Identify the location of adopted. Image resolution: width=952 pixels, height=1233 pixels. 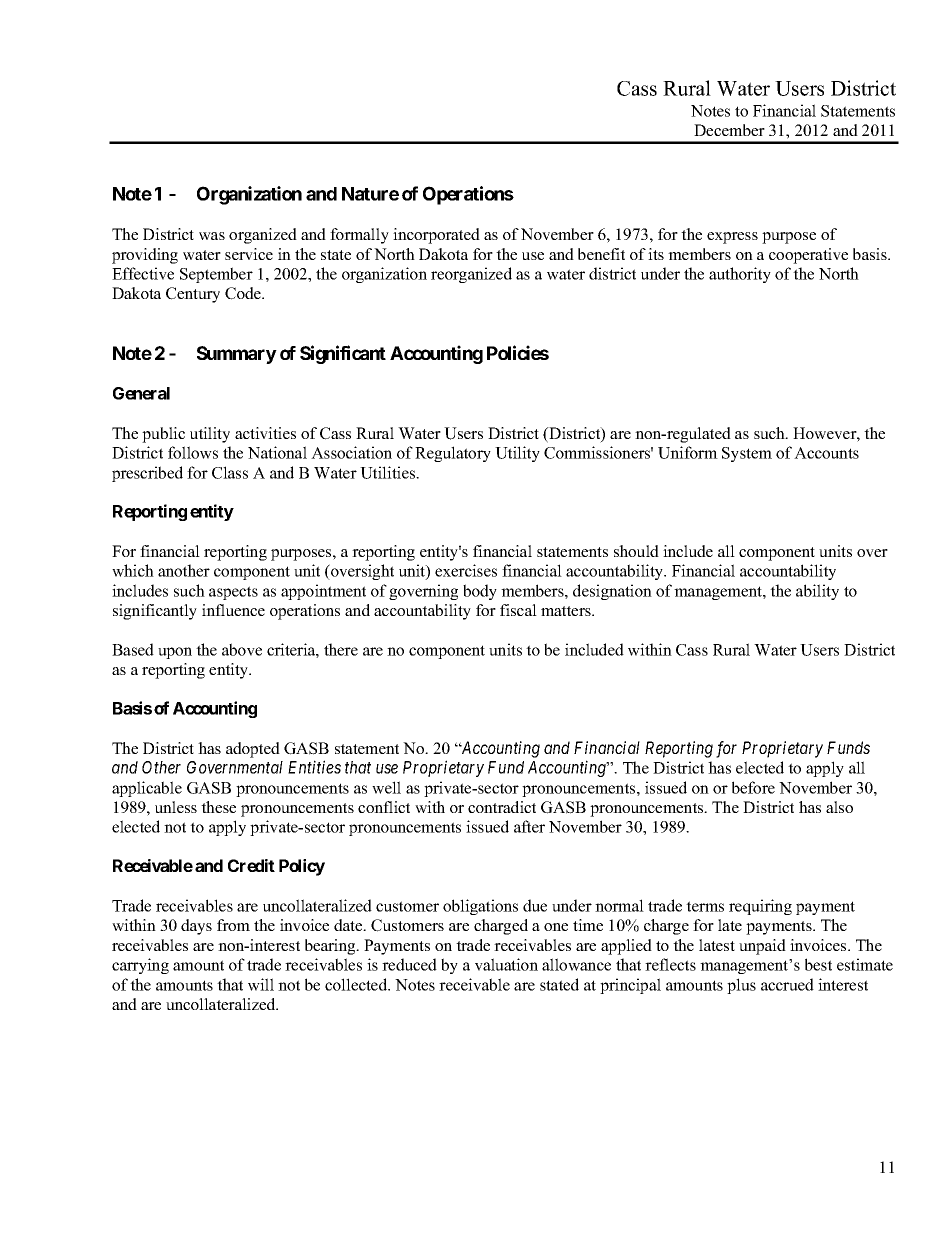
(253, 750).
